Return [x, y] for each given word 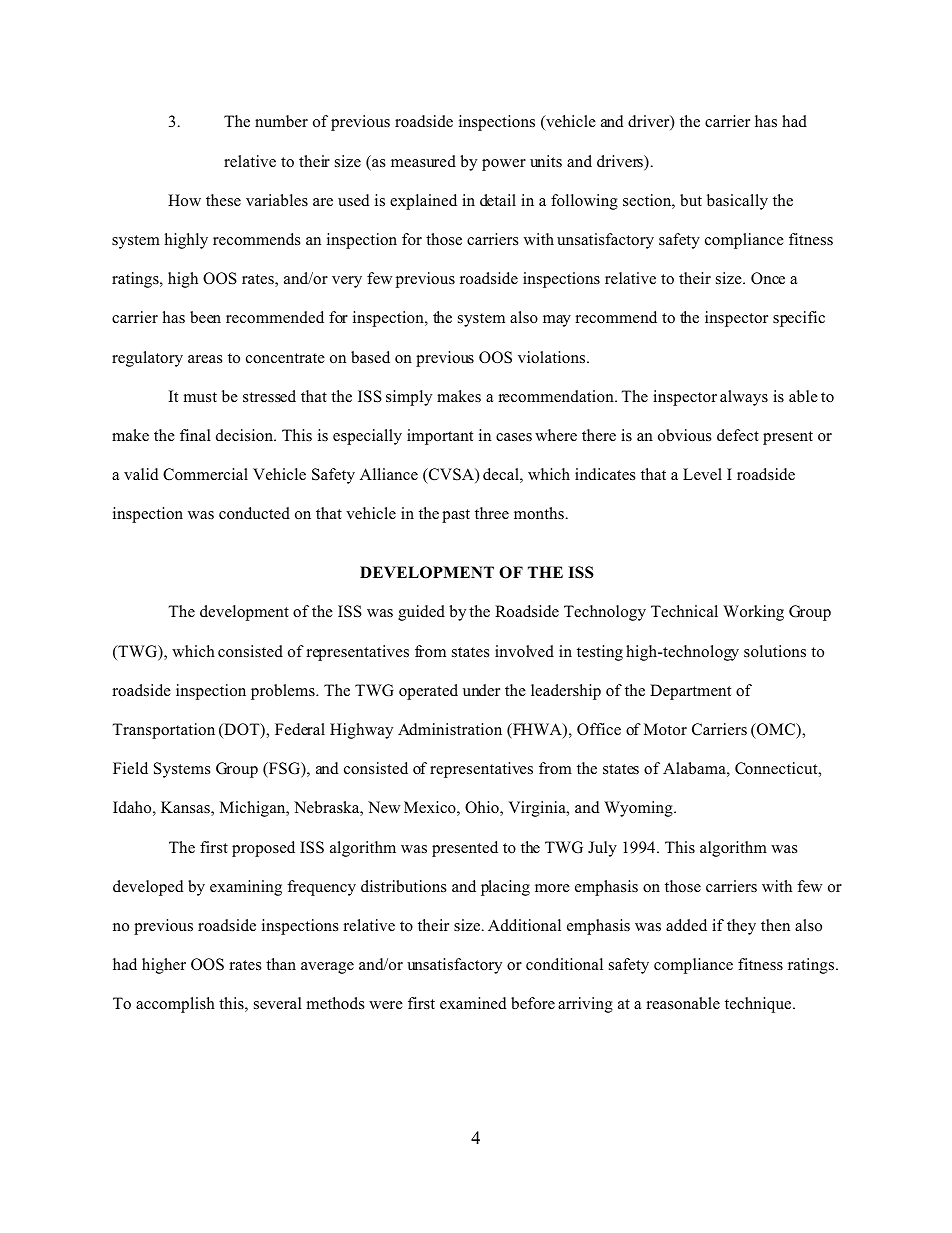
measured [423, 161]
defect [738, 435]
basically [737, 202]
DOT [242, 730]
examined [473, 1003]
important [440, 437]
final [195, 435]
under [481, 690]
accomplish [175, 1005]
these [223, 200]
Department [690, 692]
